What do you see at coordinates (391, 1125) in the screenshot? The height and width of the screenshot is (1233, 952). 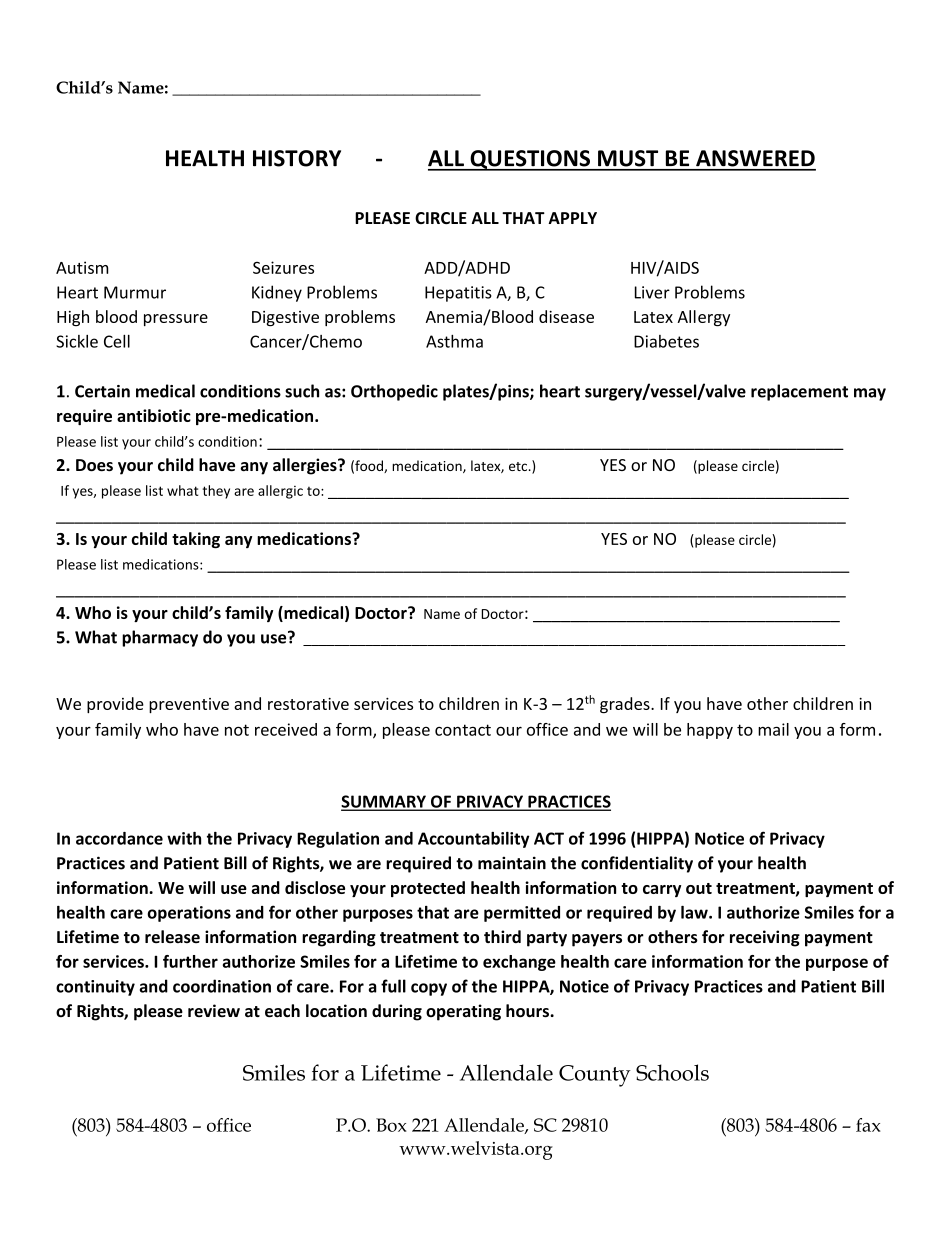 I see `Box` at bounding box center [391, 1125].
